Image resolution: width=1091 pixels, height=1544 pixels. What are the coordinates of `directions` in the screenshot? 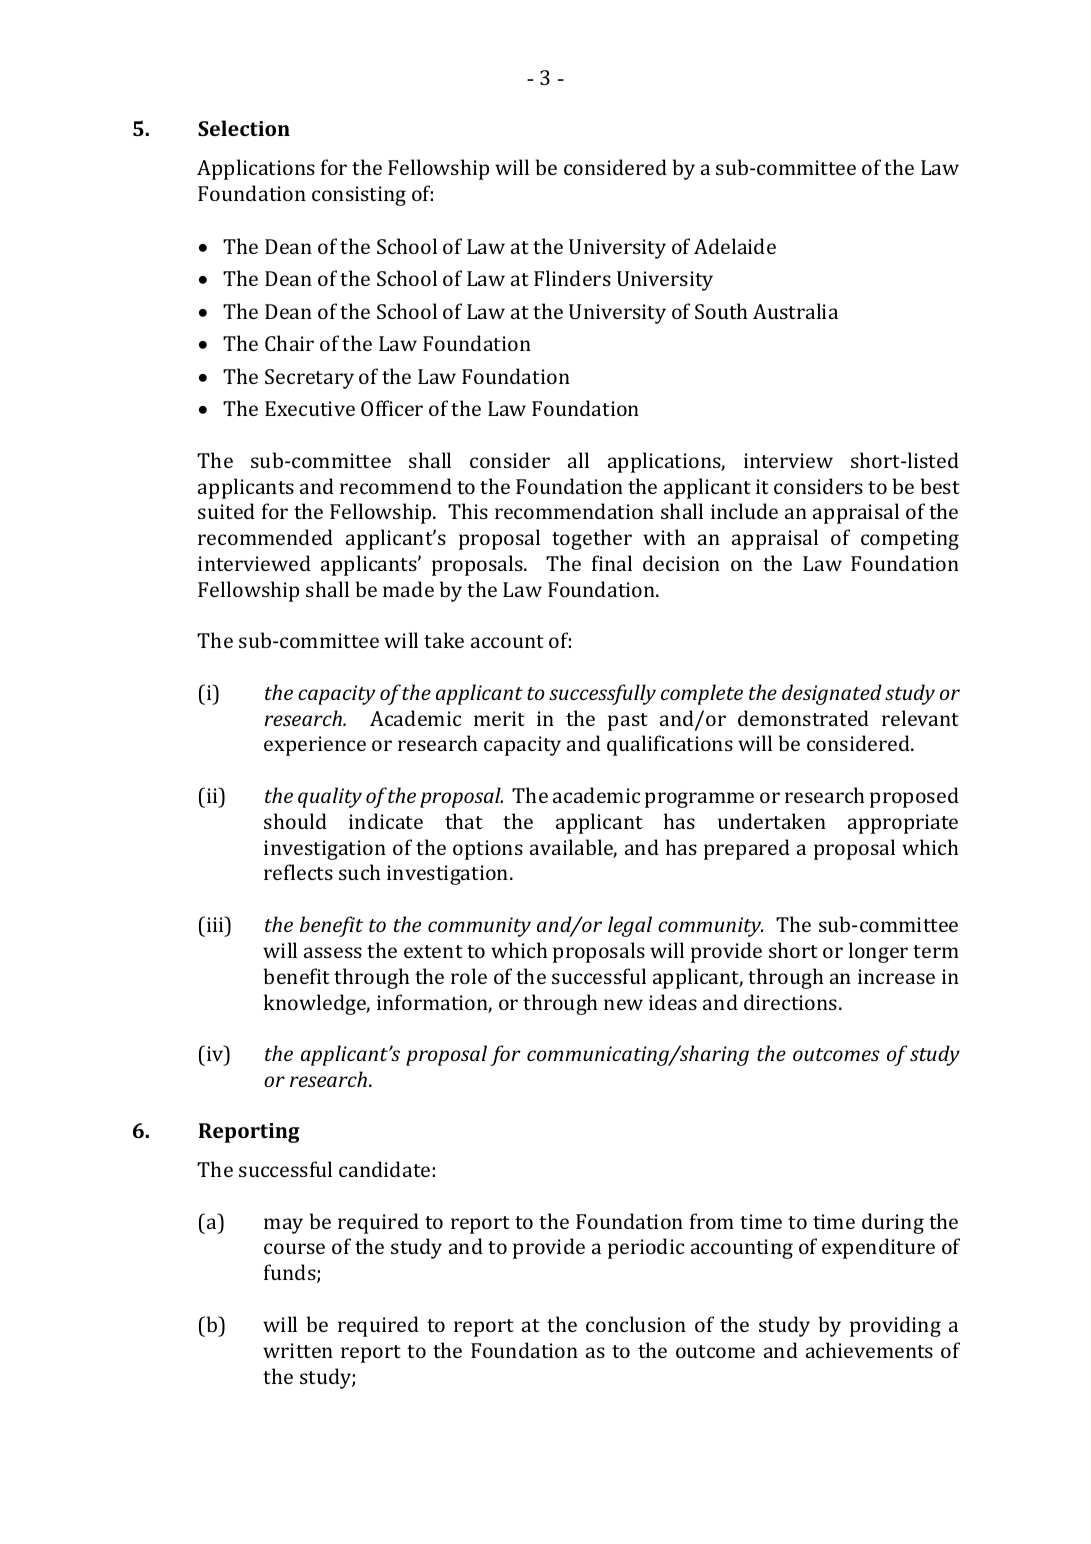 It's located at (790, 1002).
